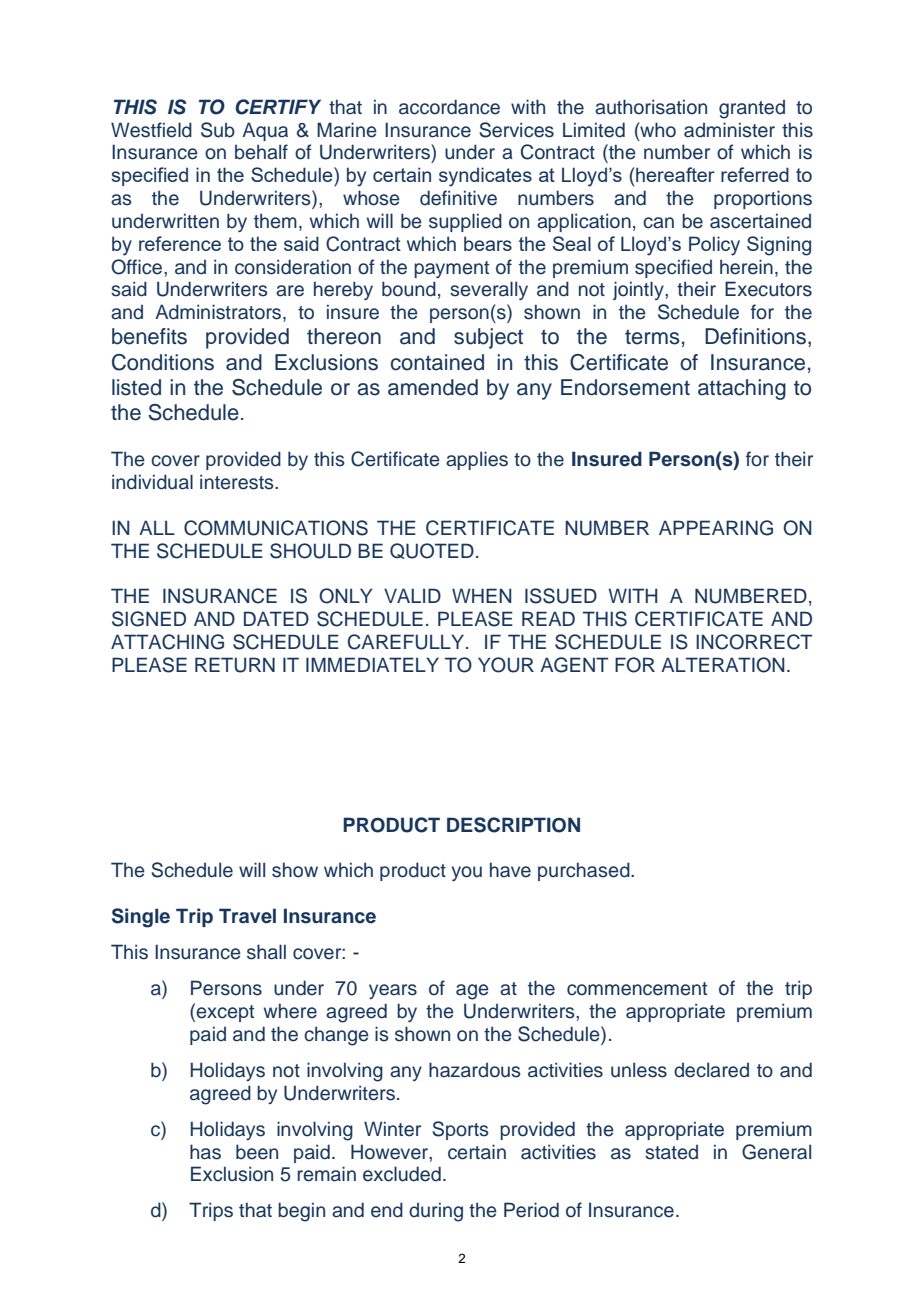 Image resolution: width=924 pixels, height=1313 pixels. Describe the element at coordinates (477, 460) in the image. I see `applies` at that location.
